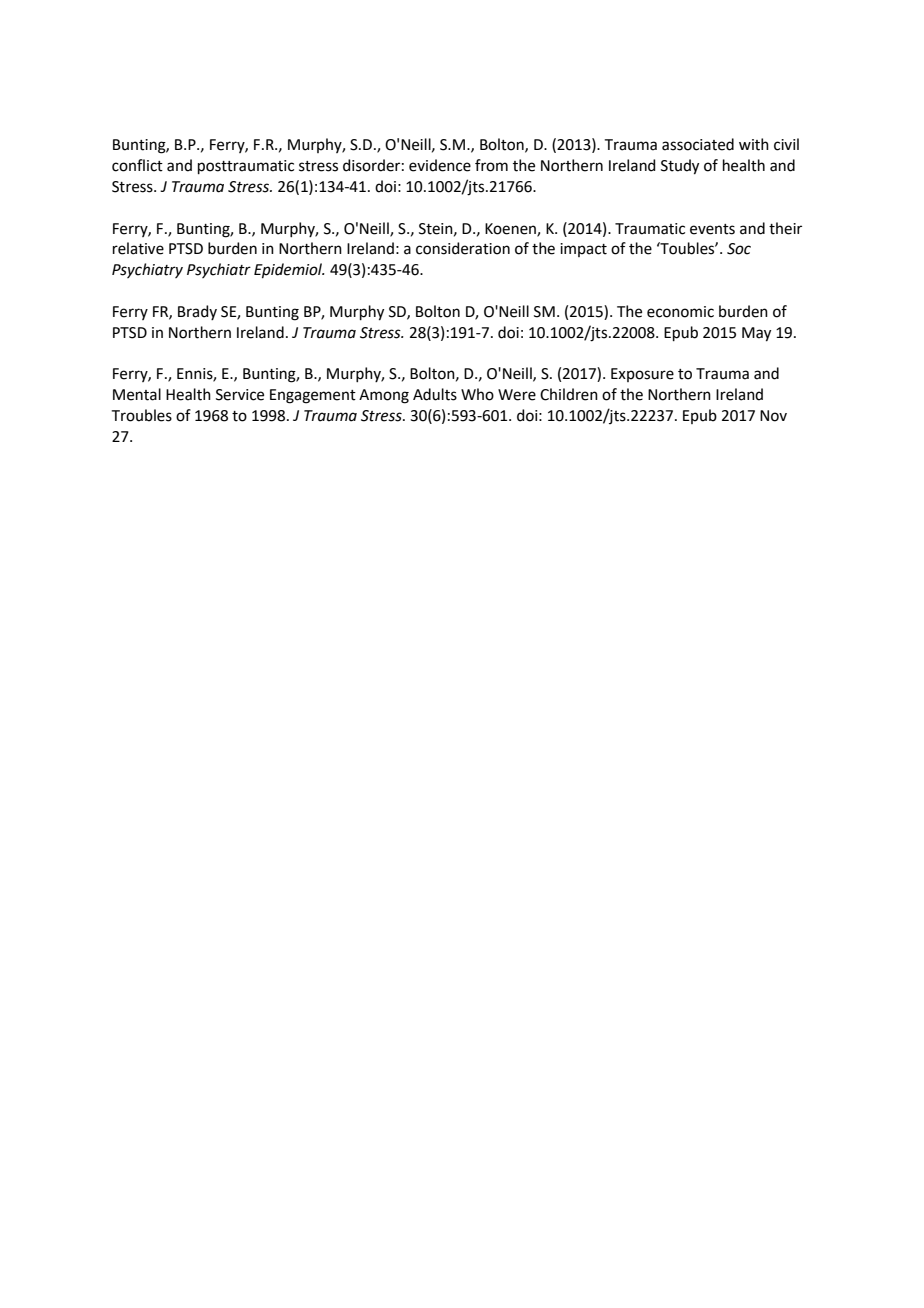  Describe the element at coordinates (680, 312) in the screenshot. I see `economic` at that location.
